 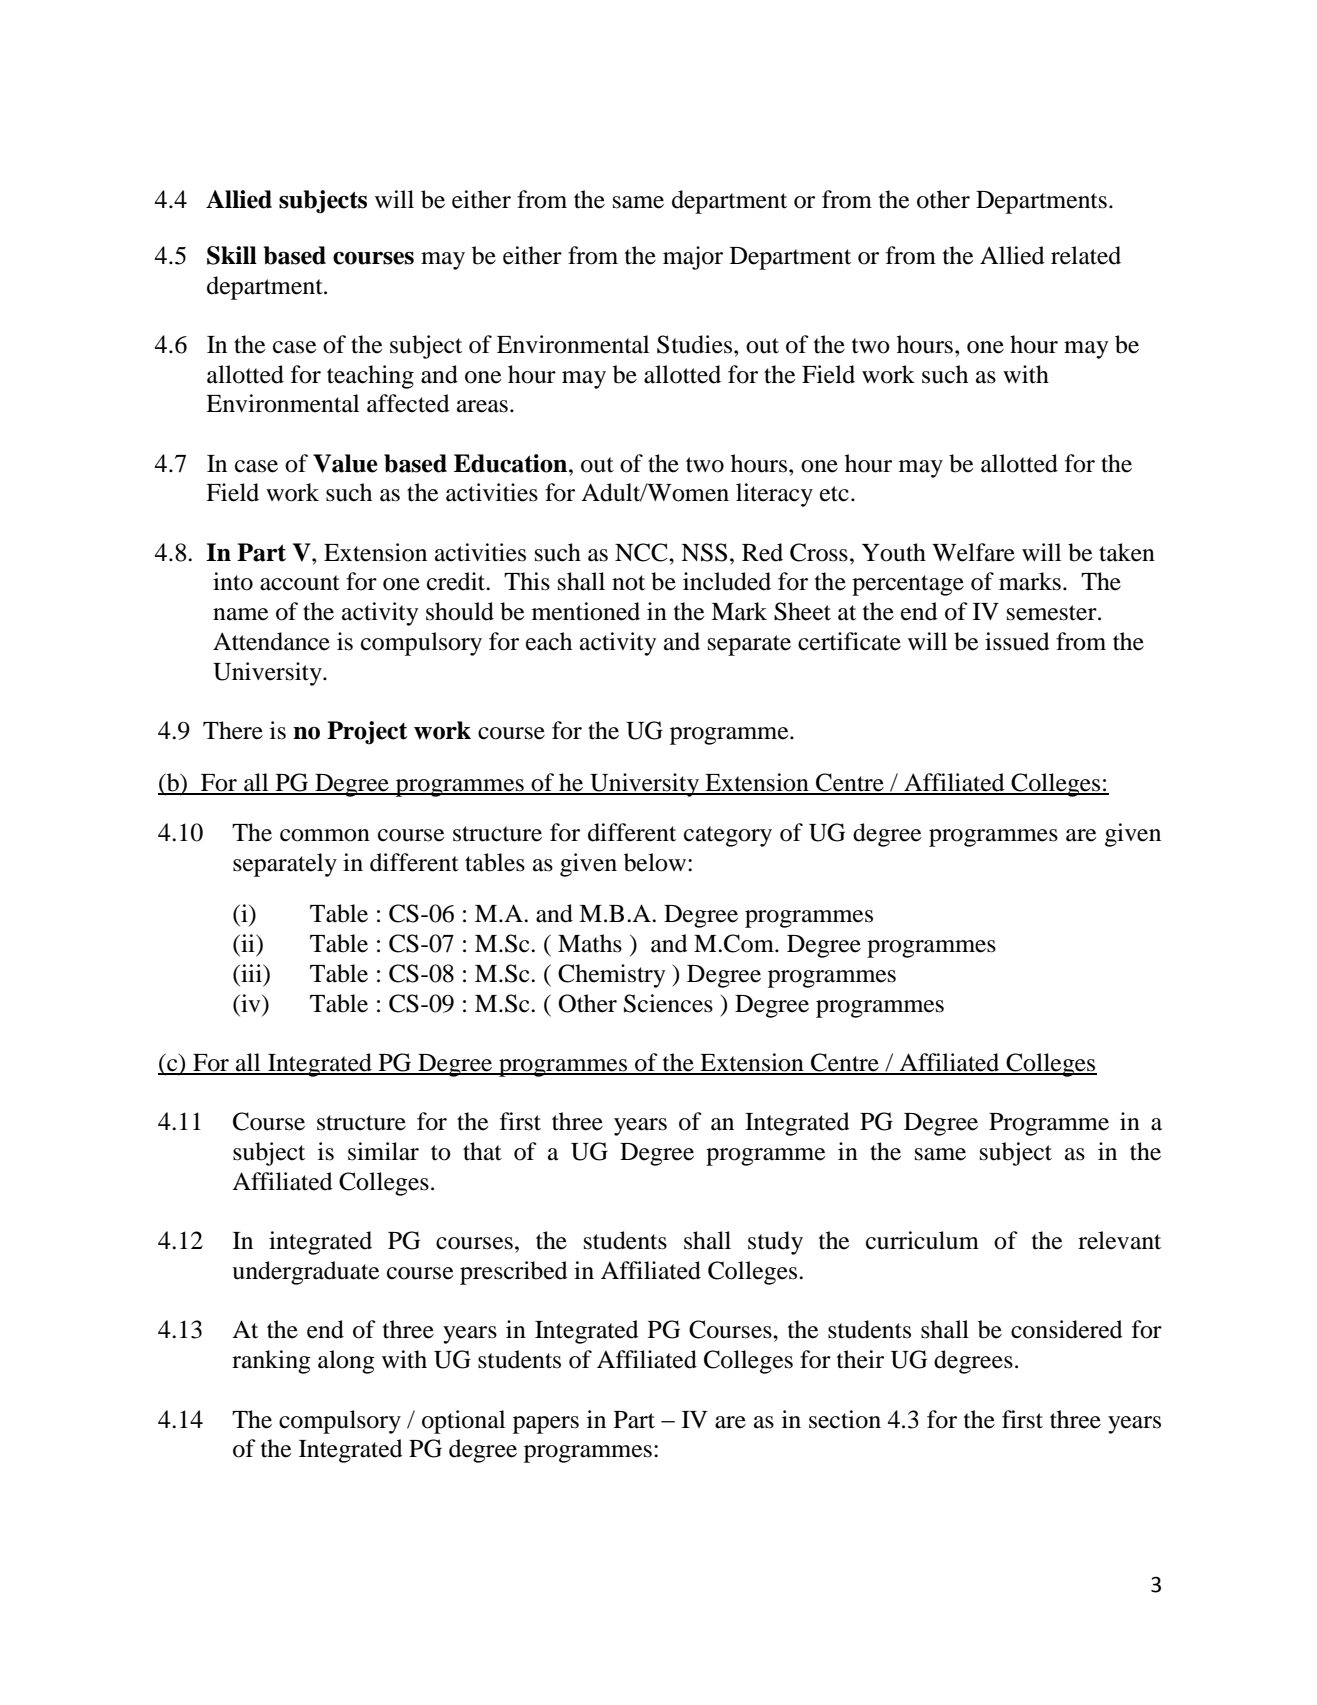 I want to click on category, so click(x=728, y=836).
